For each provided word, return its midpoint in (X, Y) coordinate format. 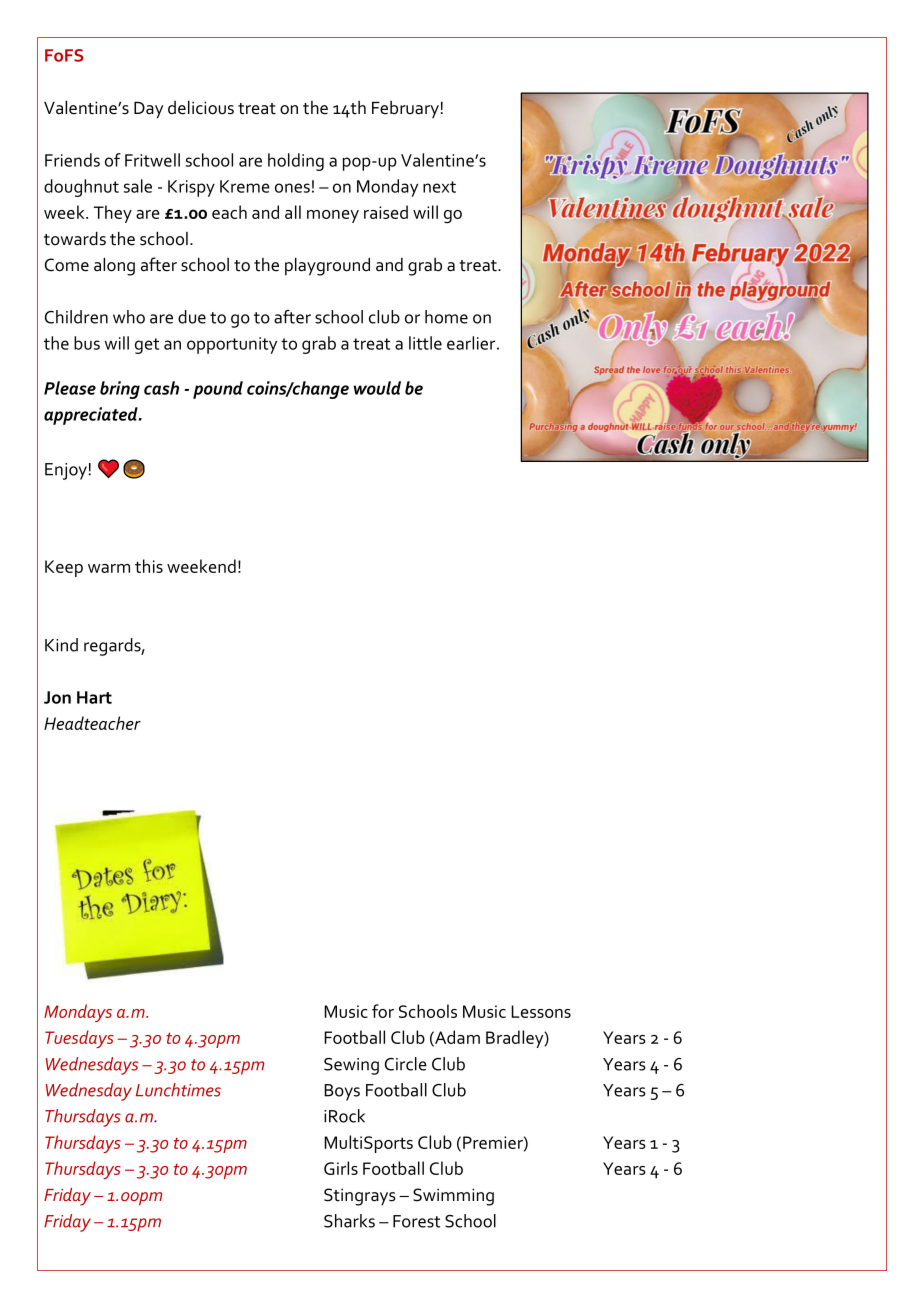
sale (138, 186)
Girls (341, 1168)
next (439, 187)
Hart (94, 697)
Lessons (541, 1011)
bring (120, 390)
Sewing (351, 1066)
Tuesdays (79, 1039)
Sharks (349, 1221)
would (377, 388)
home (446, 317)
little (425, 343)
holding (296, 162)
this (149, 566)
